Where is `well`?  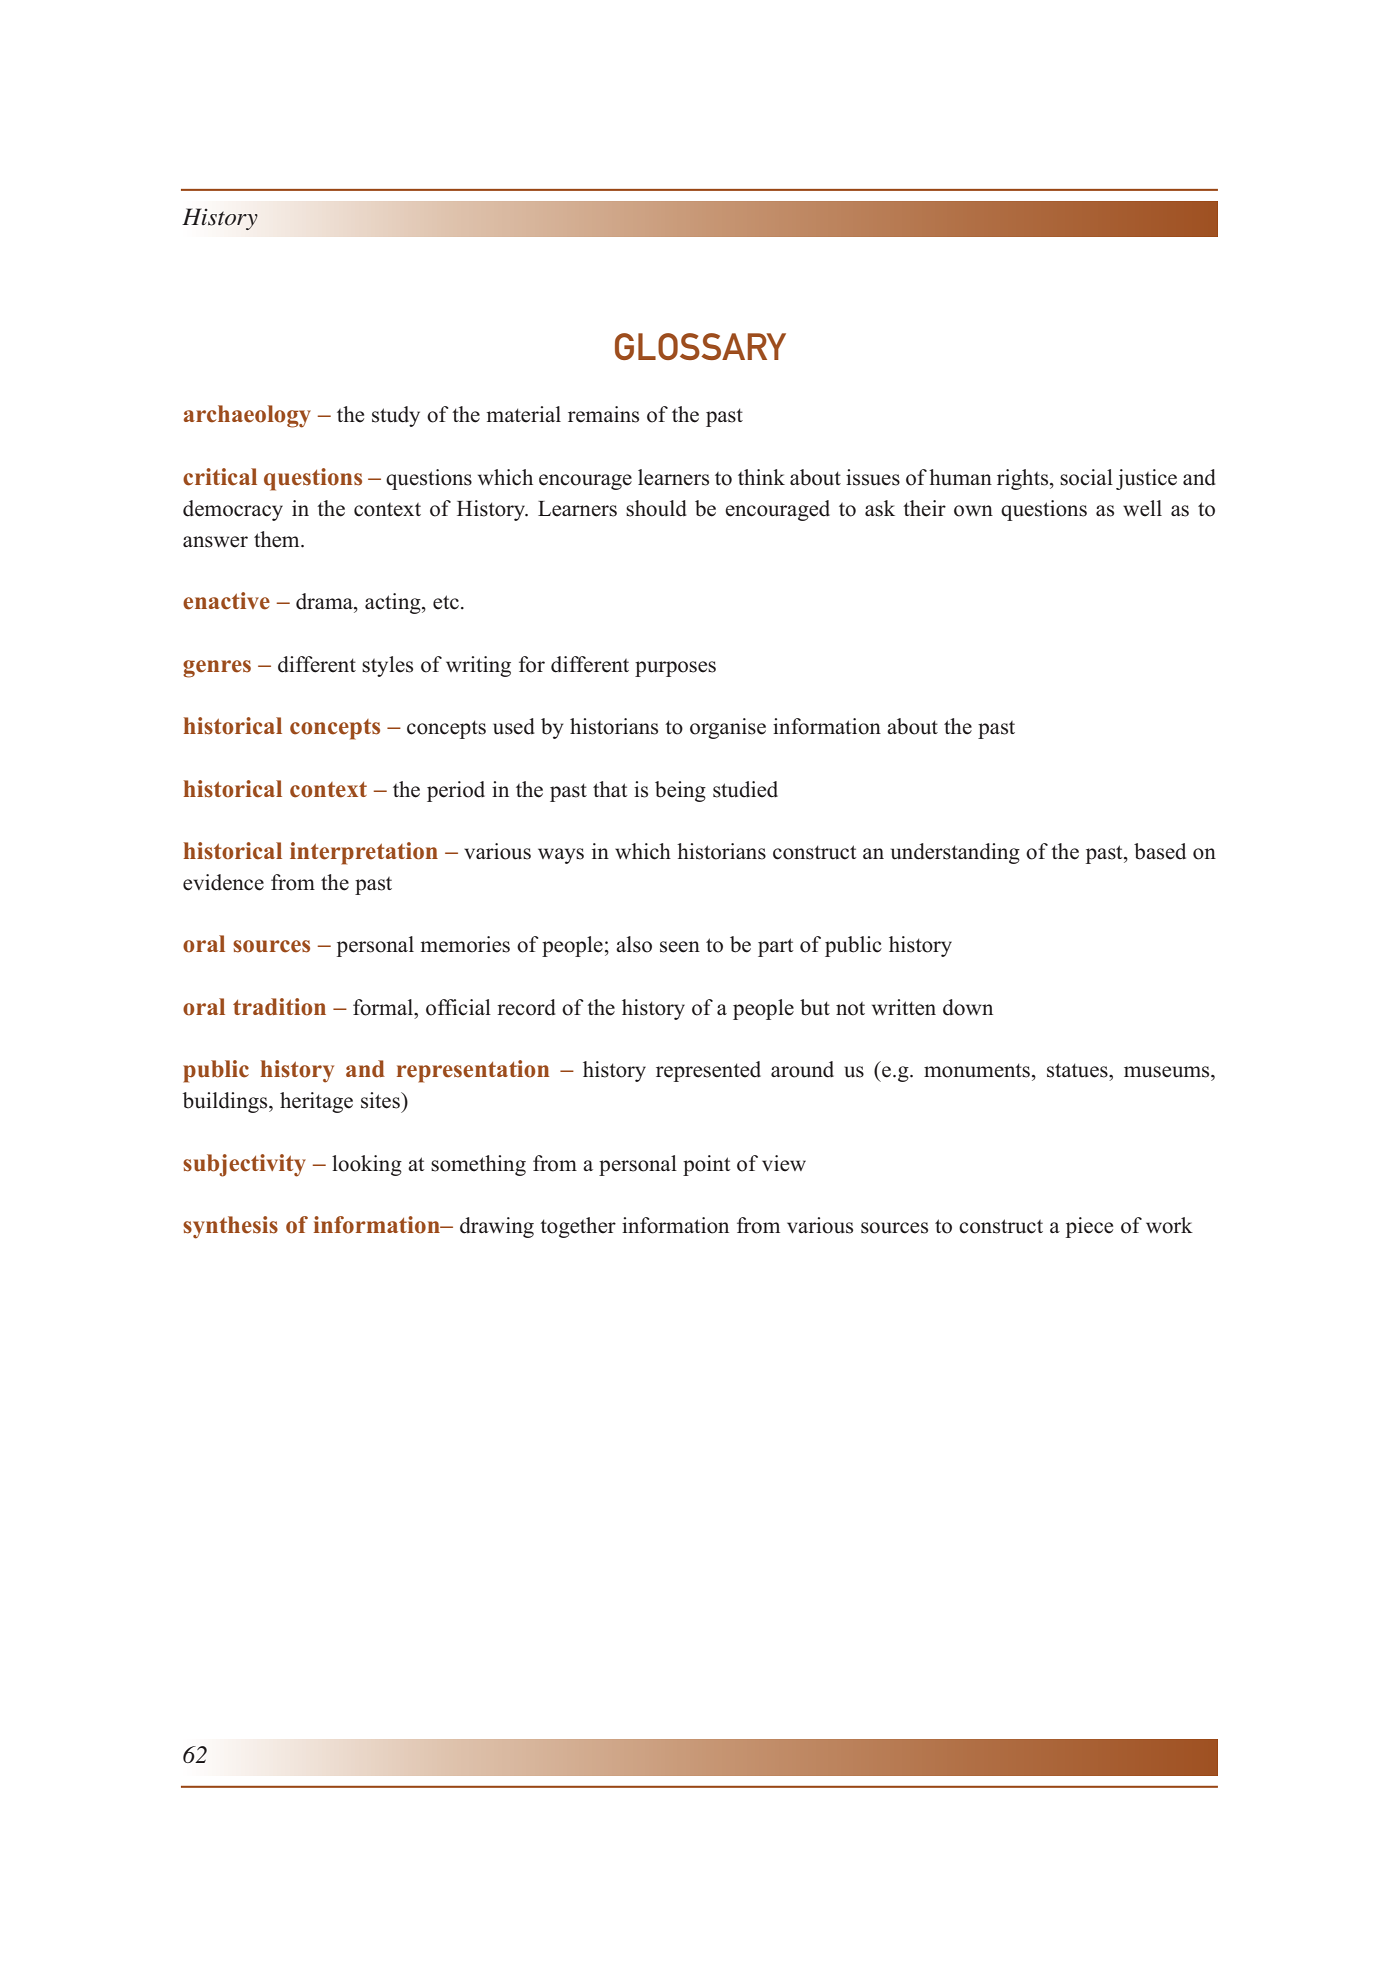
well is located at coordinates (1142, 508).
